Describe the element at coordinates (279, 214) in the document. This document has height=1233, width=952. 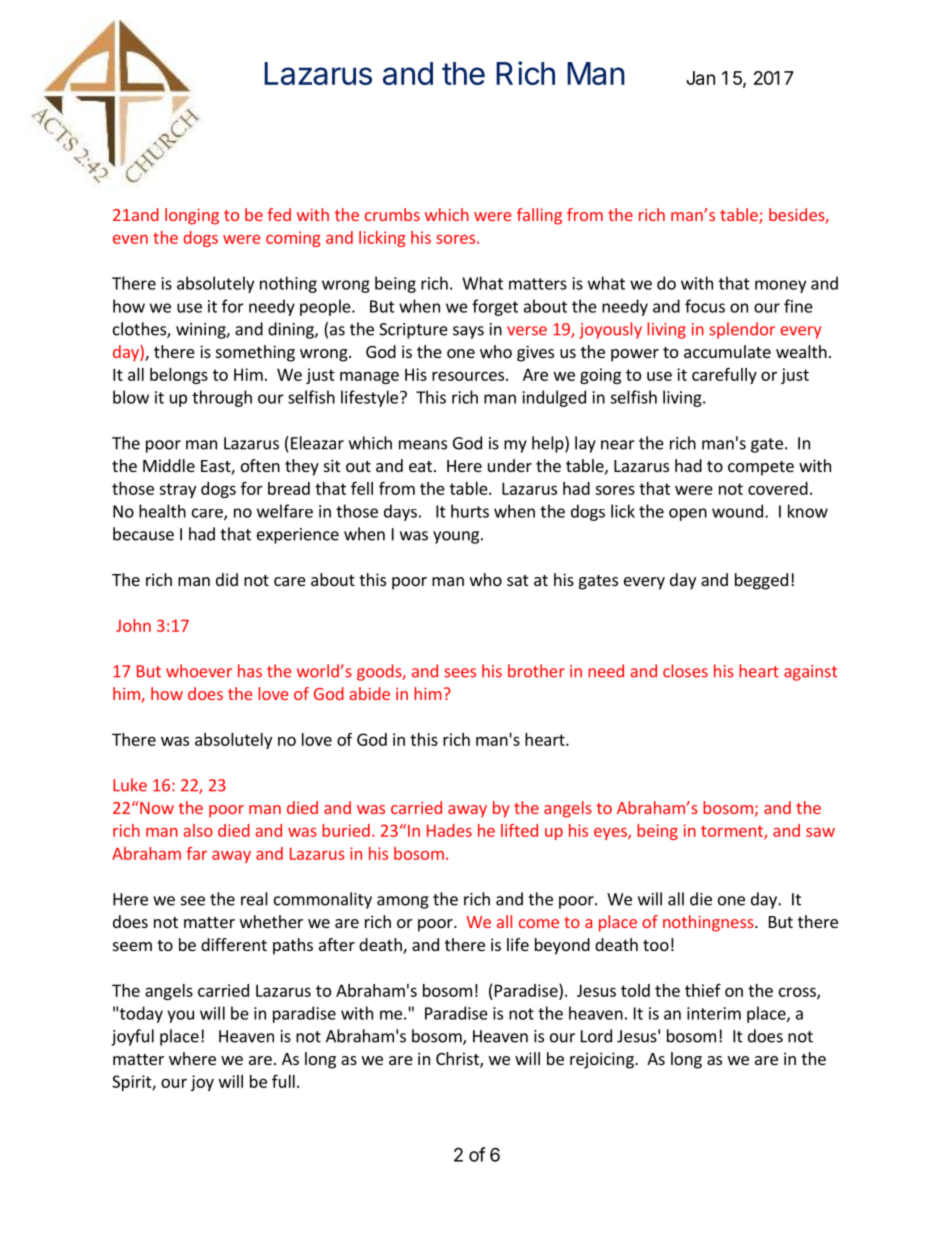
I see `fed` at that location.
